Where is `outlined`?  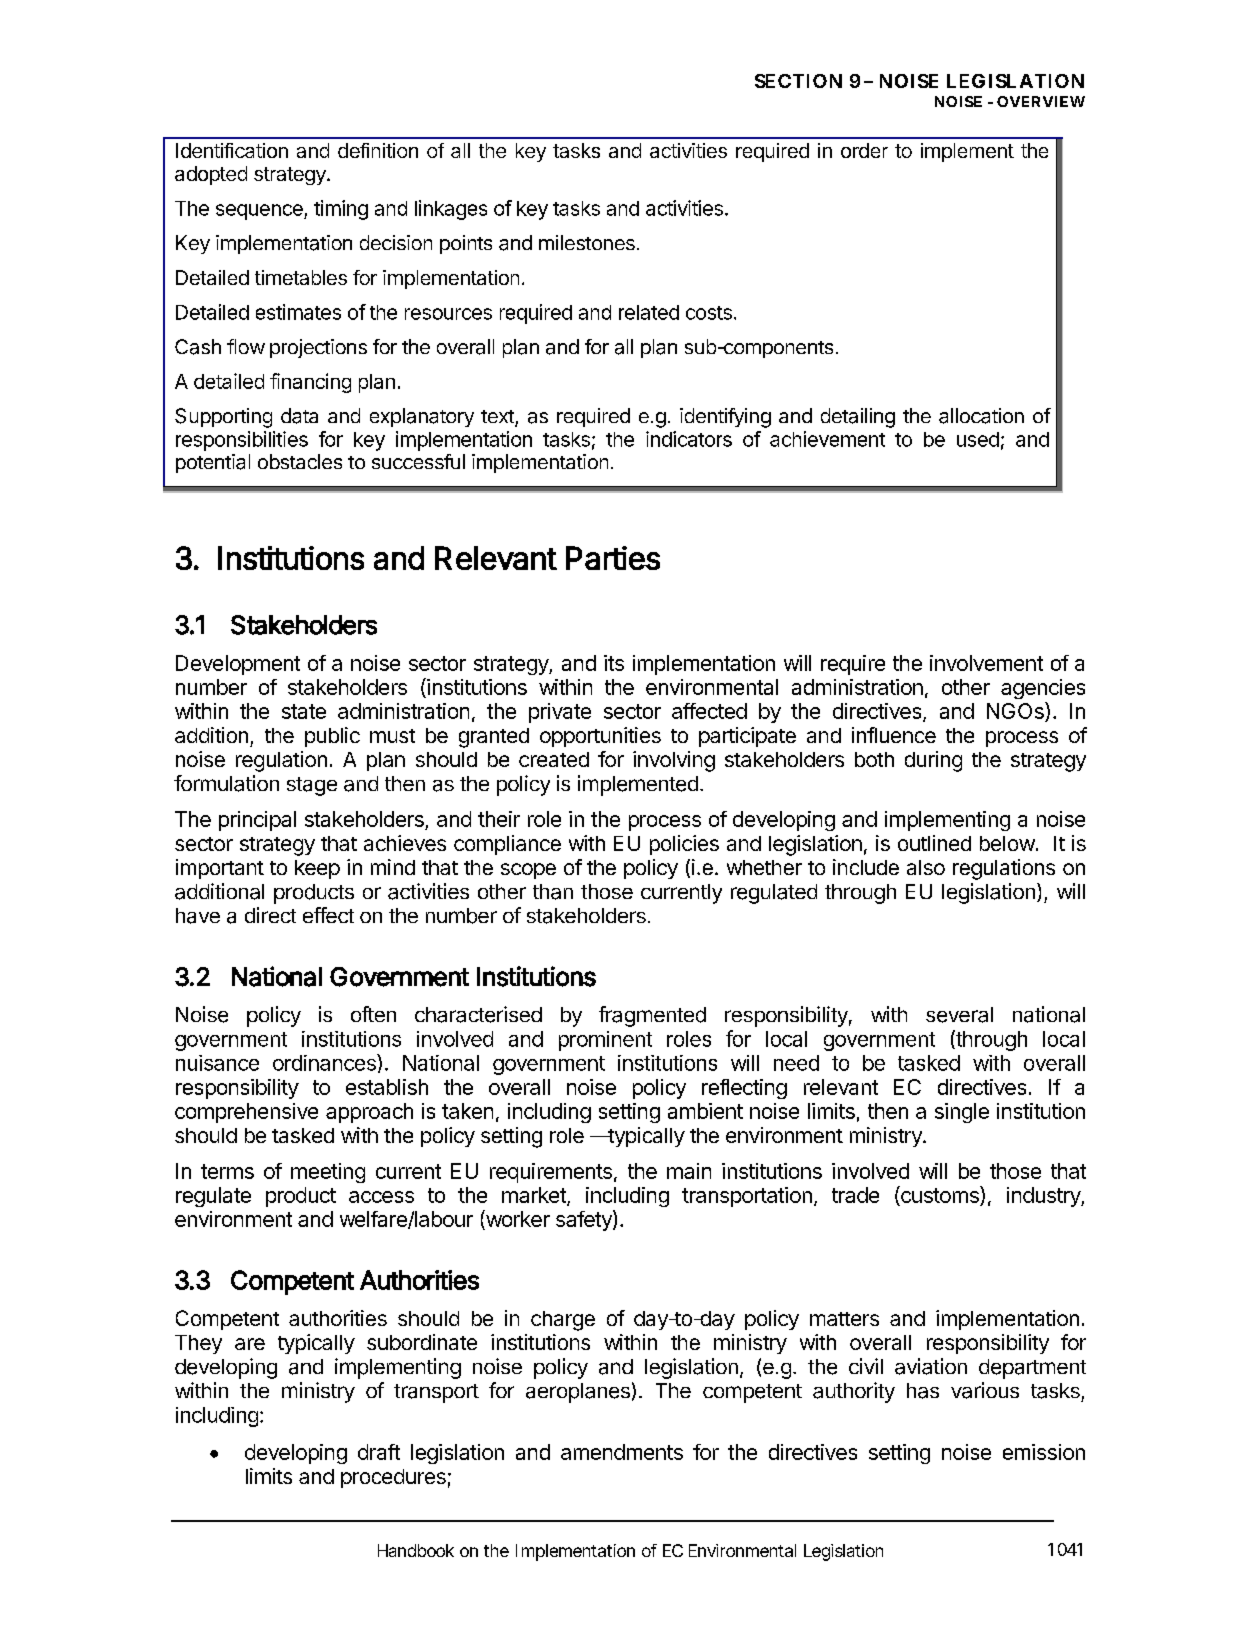 outlined is located at coordinates (934, 843).
